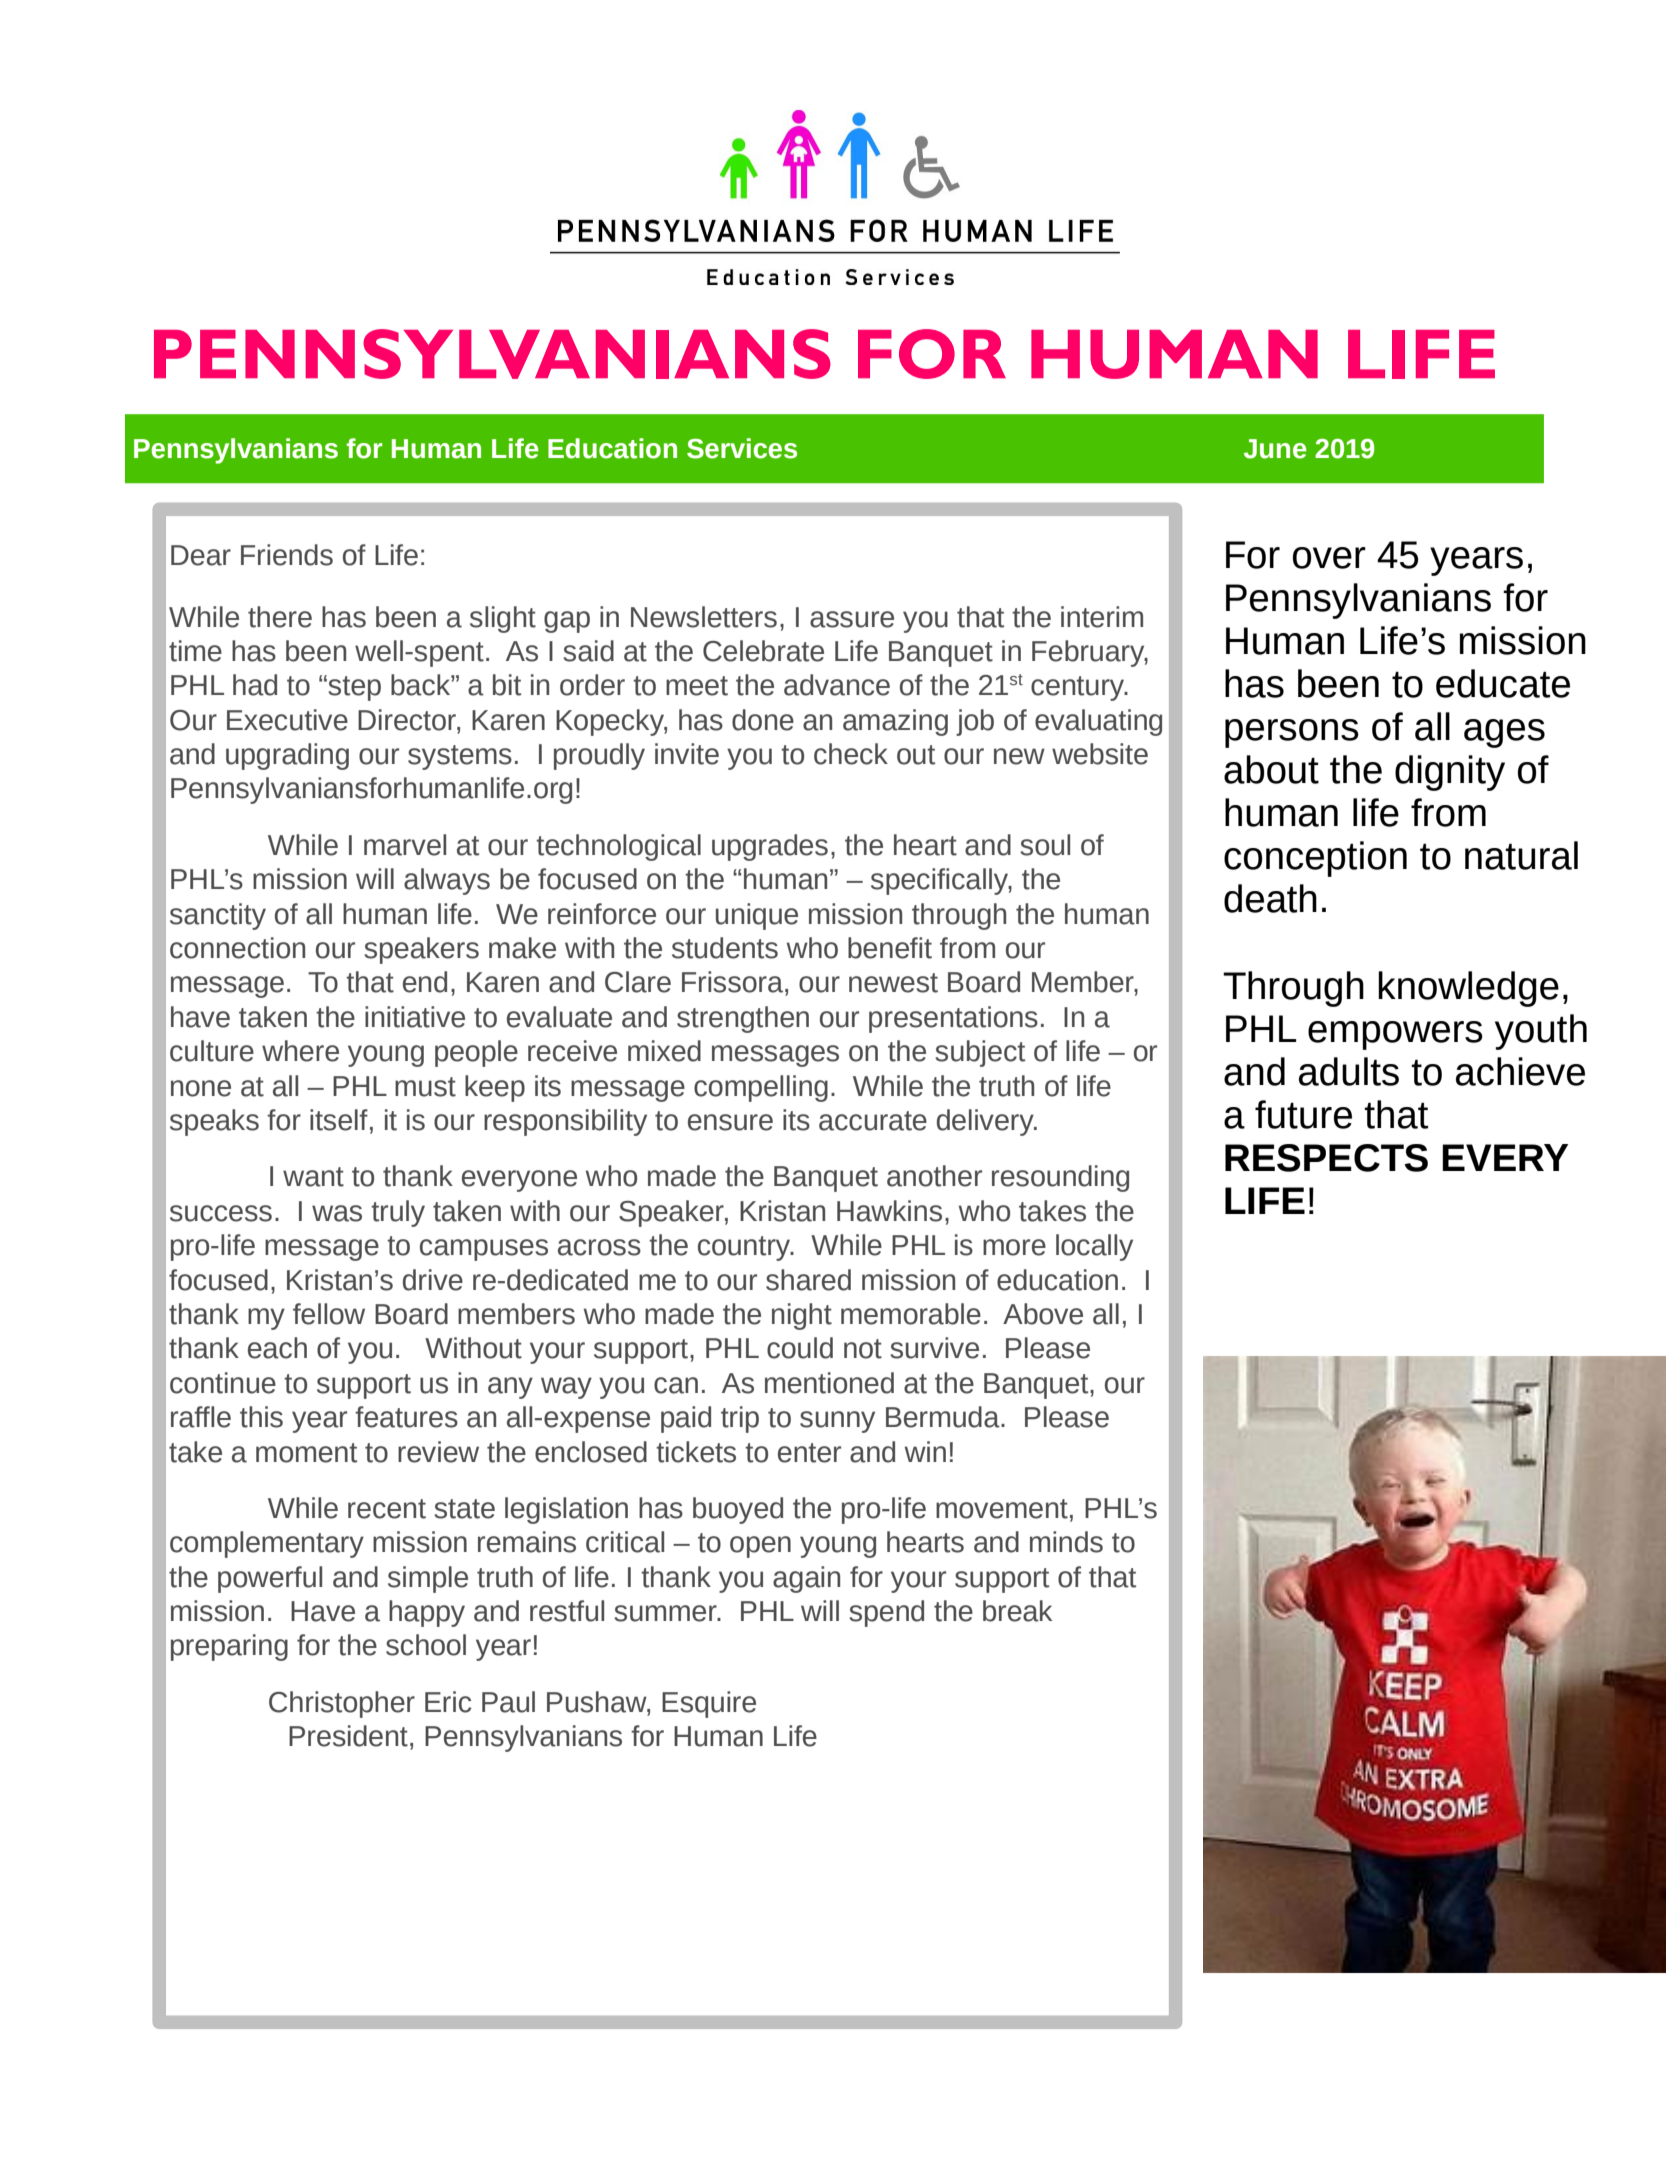  Describe the element at coordinates (1349, 1071) in the page. I see `adults` at that location.
